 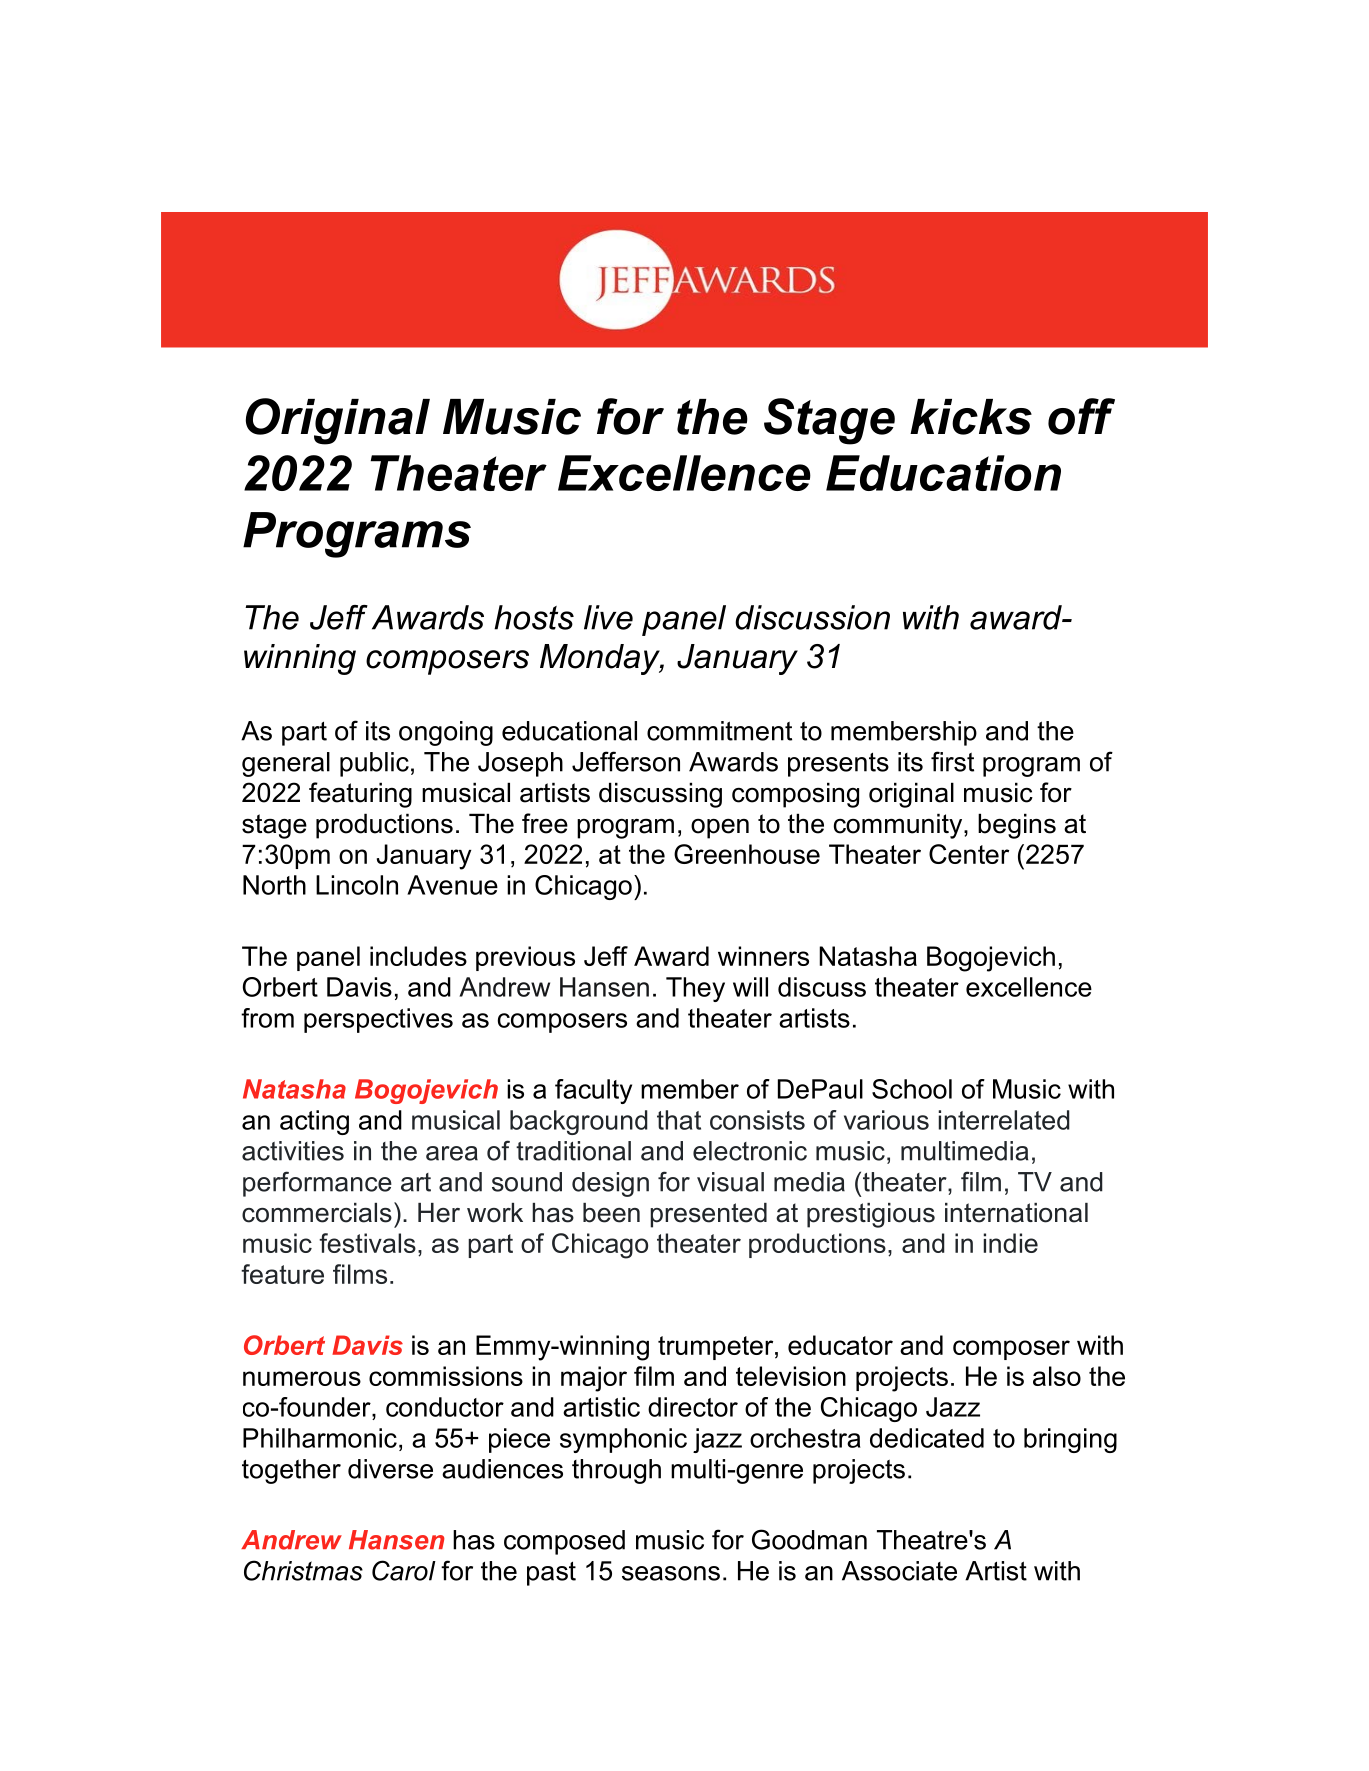 I want to click on hosts, so click(x=534, y=617).
